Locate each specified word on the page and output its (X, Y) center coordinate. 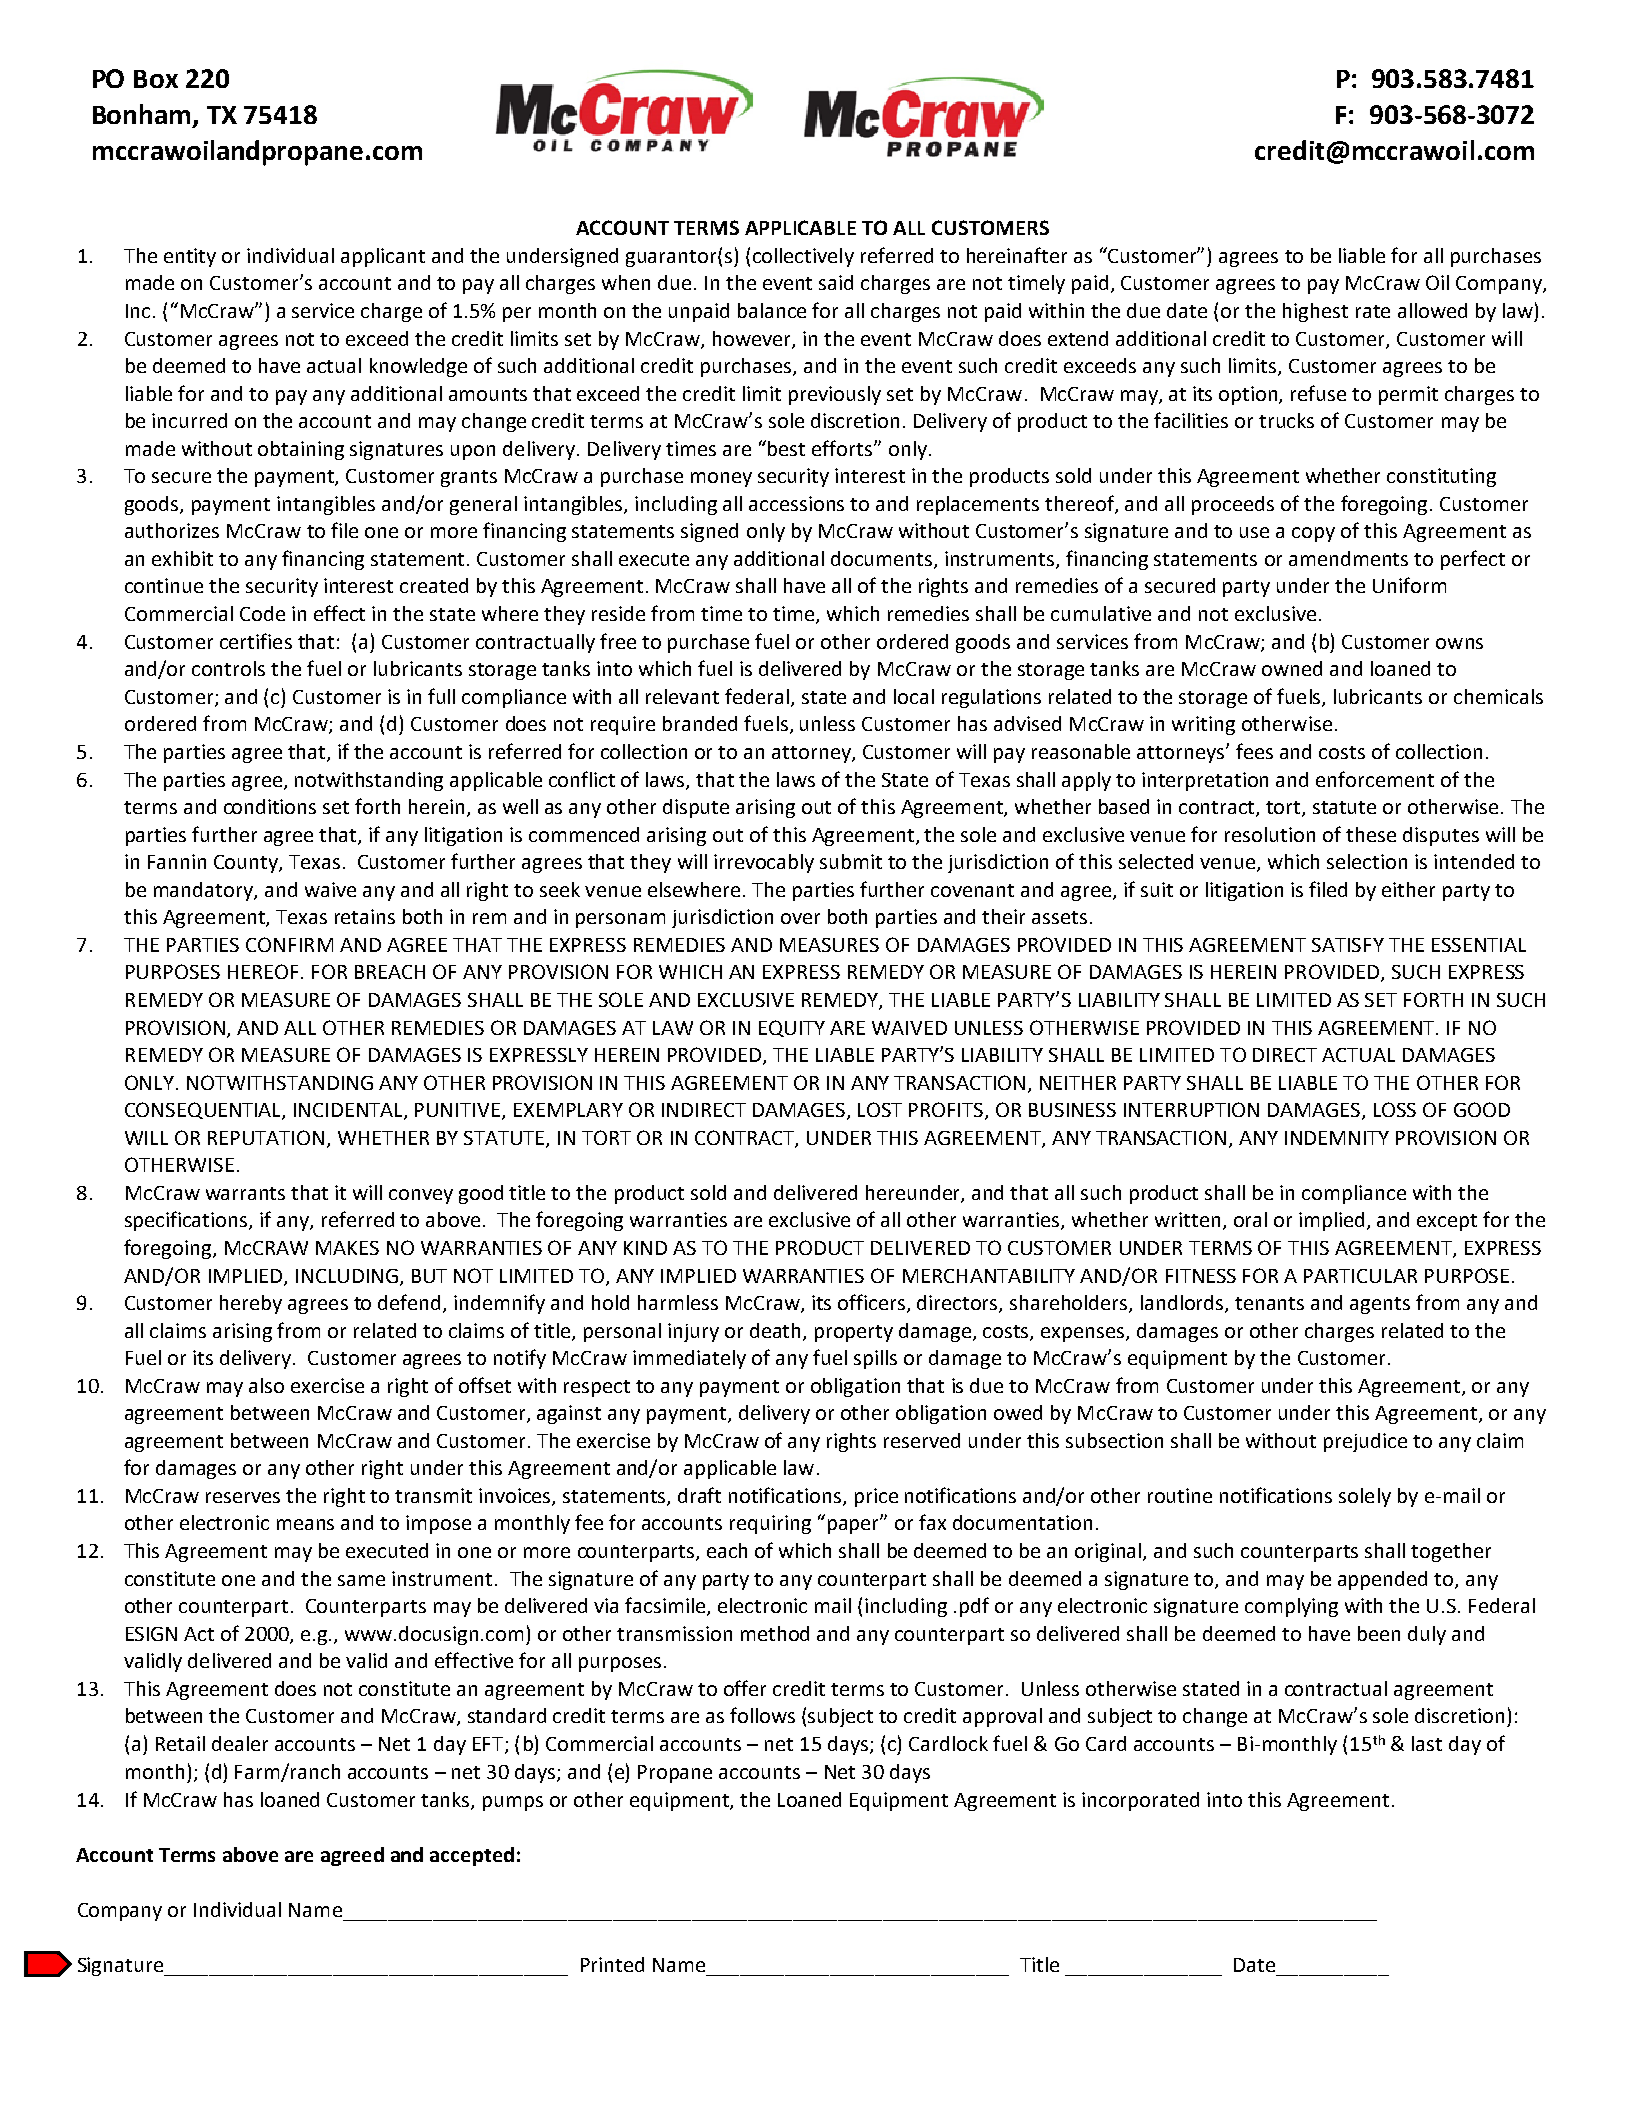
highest (1315, 312)
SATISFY (1348, 945)
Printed (612, 1964)
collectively (803, 257)
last (1427, 1743)
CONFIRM (289, 944)
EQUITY (792, 1028)
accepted (472, 1856)
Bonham (141, 114)
